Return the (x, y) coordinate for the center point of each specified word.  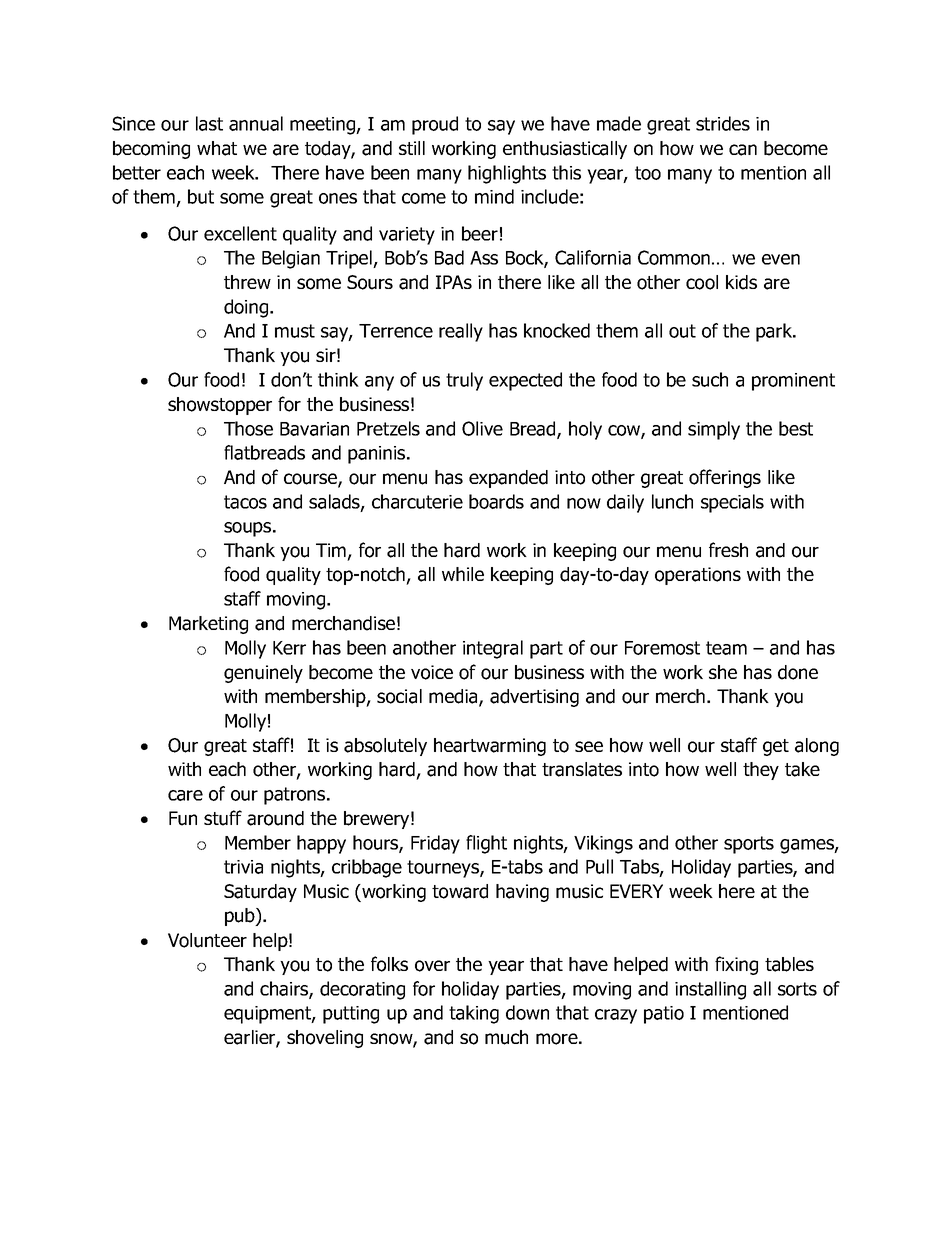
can (743, 150)
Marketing (208, 625)
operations (698, 576)
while (463, 574)
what (217, 148)
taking (474, 1014)
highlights (507, 174)
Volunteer (207, 940)
